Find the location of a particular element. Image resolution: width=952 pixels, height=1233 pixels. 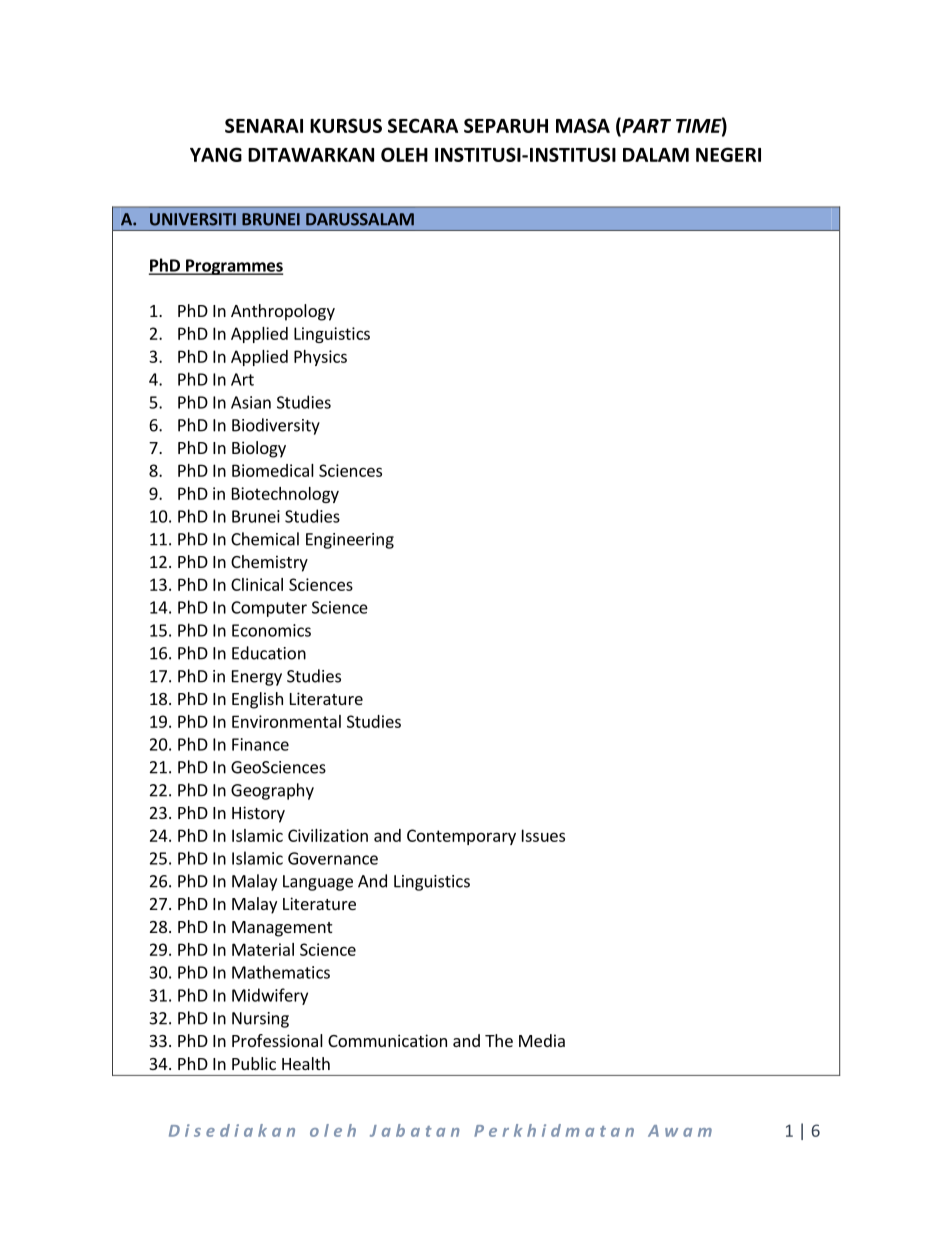

Professional is located at coordinates (277, 1040).
